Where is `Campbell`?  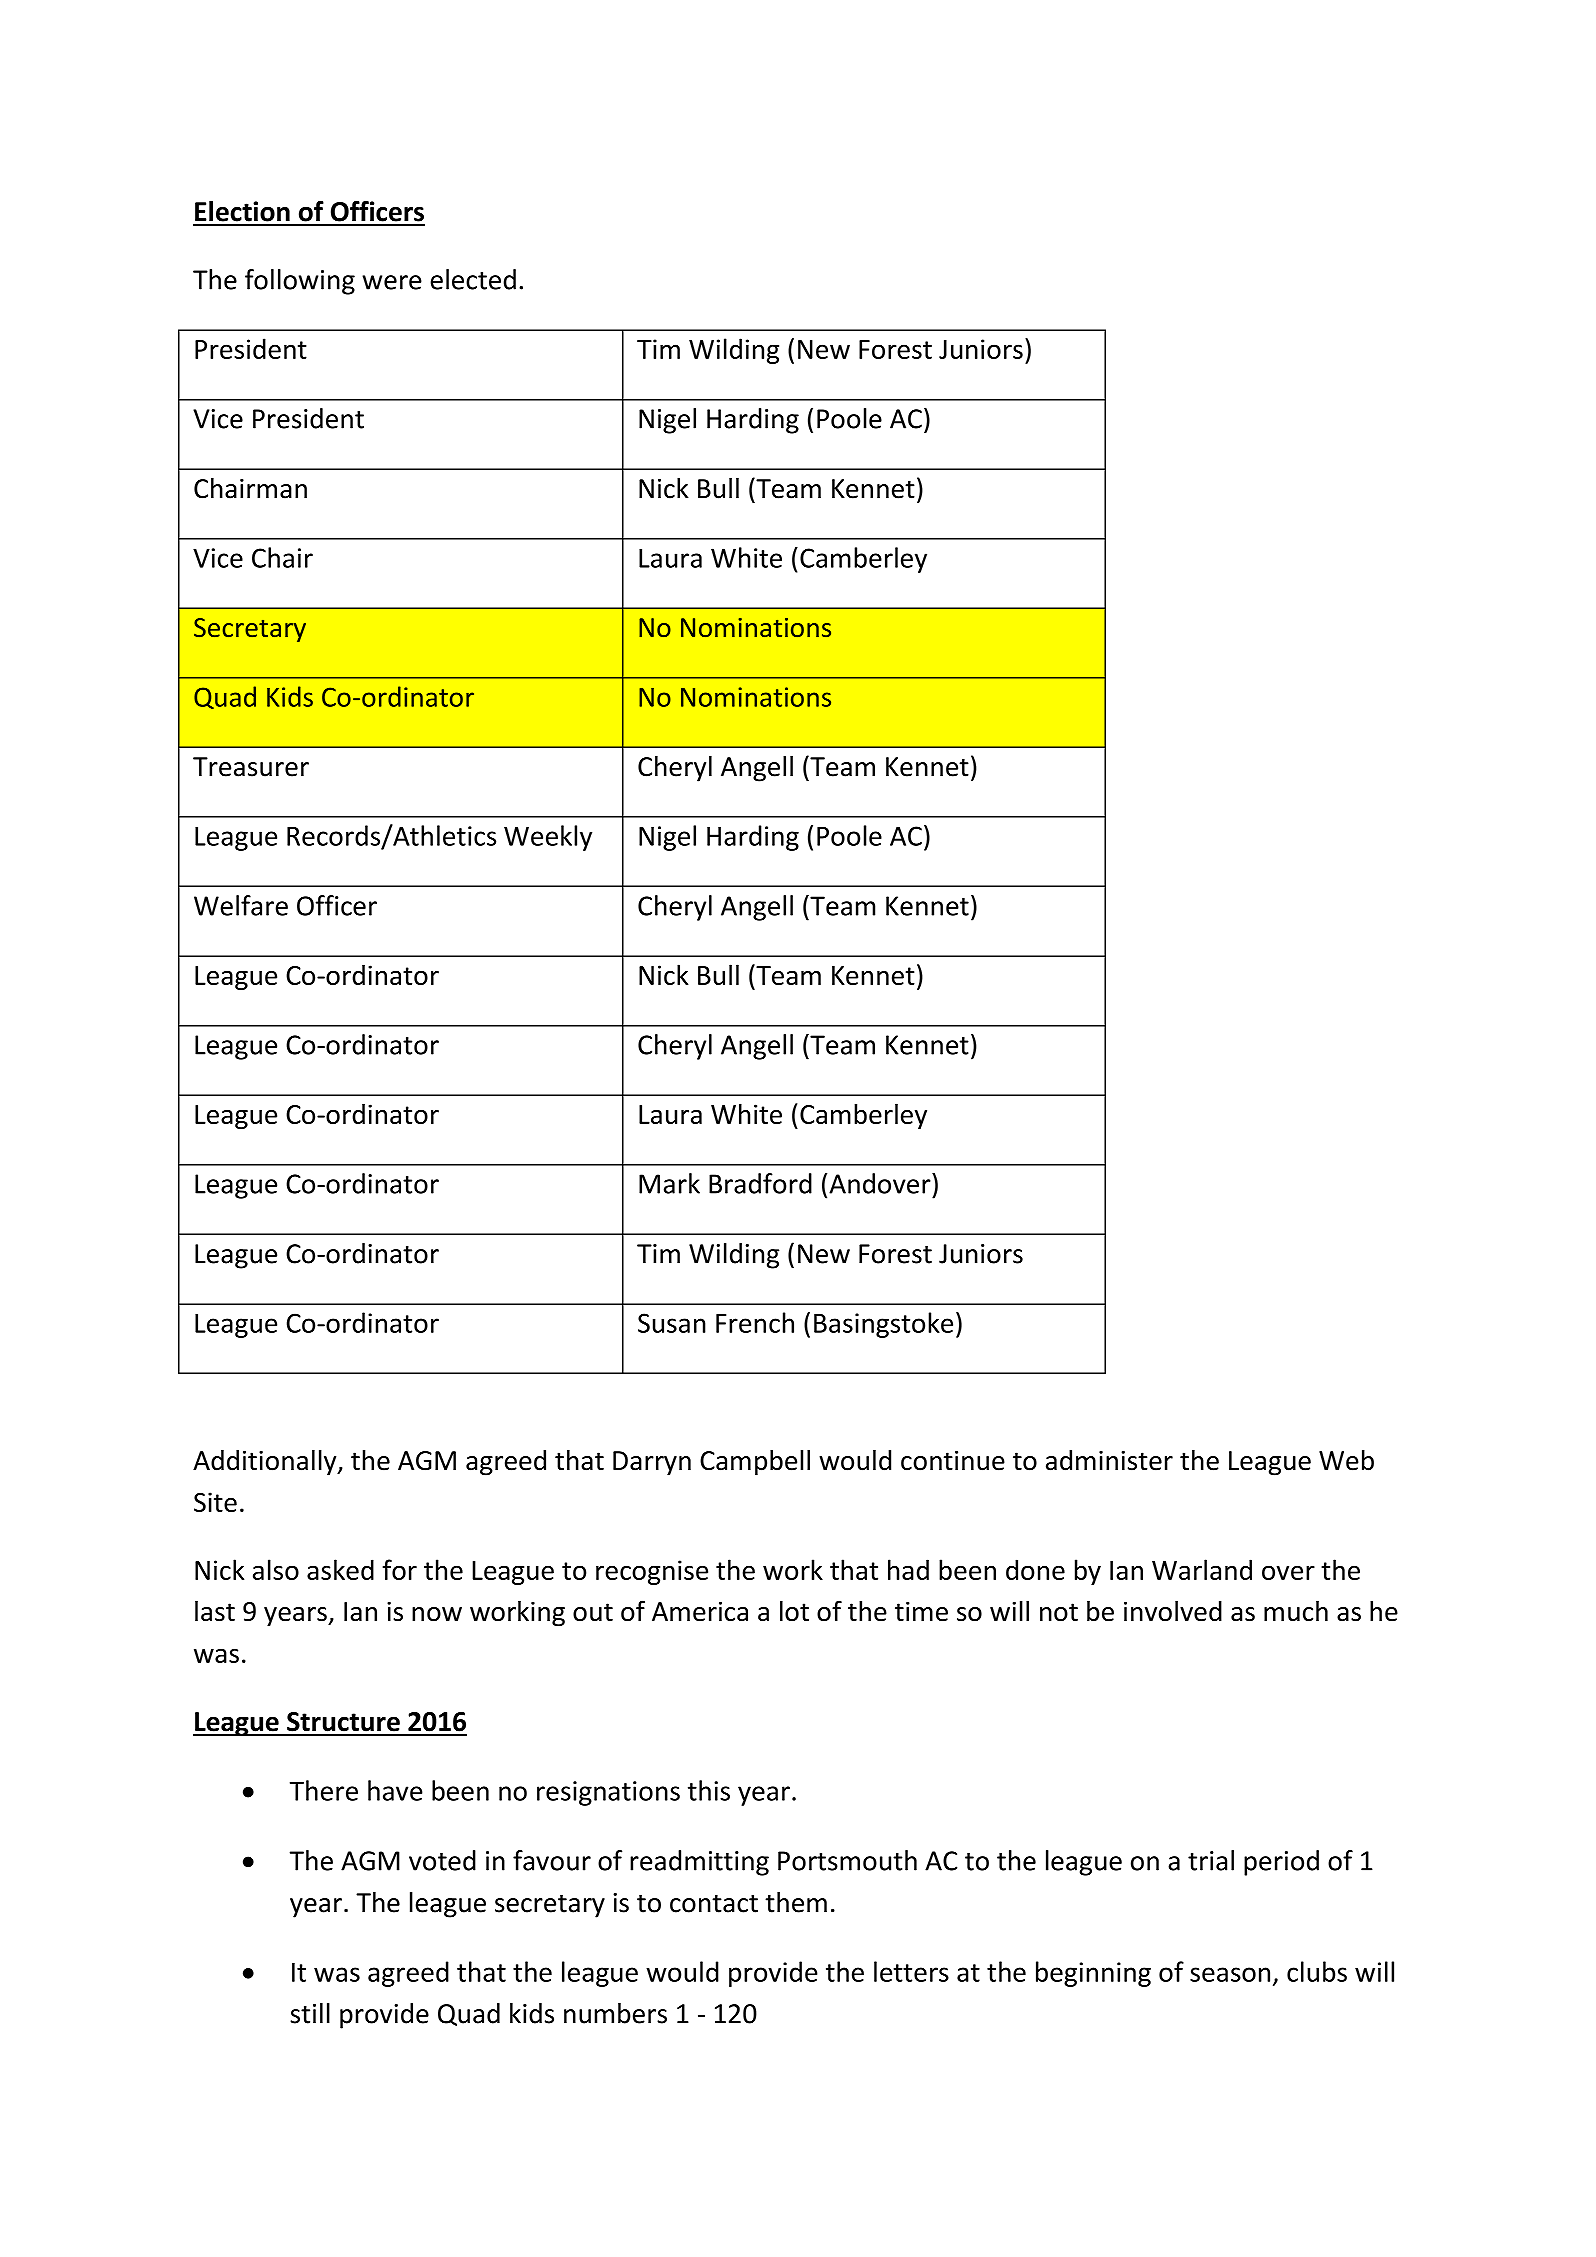
Campbell is located at coordinates (755, 1463).
